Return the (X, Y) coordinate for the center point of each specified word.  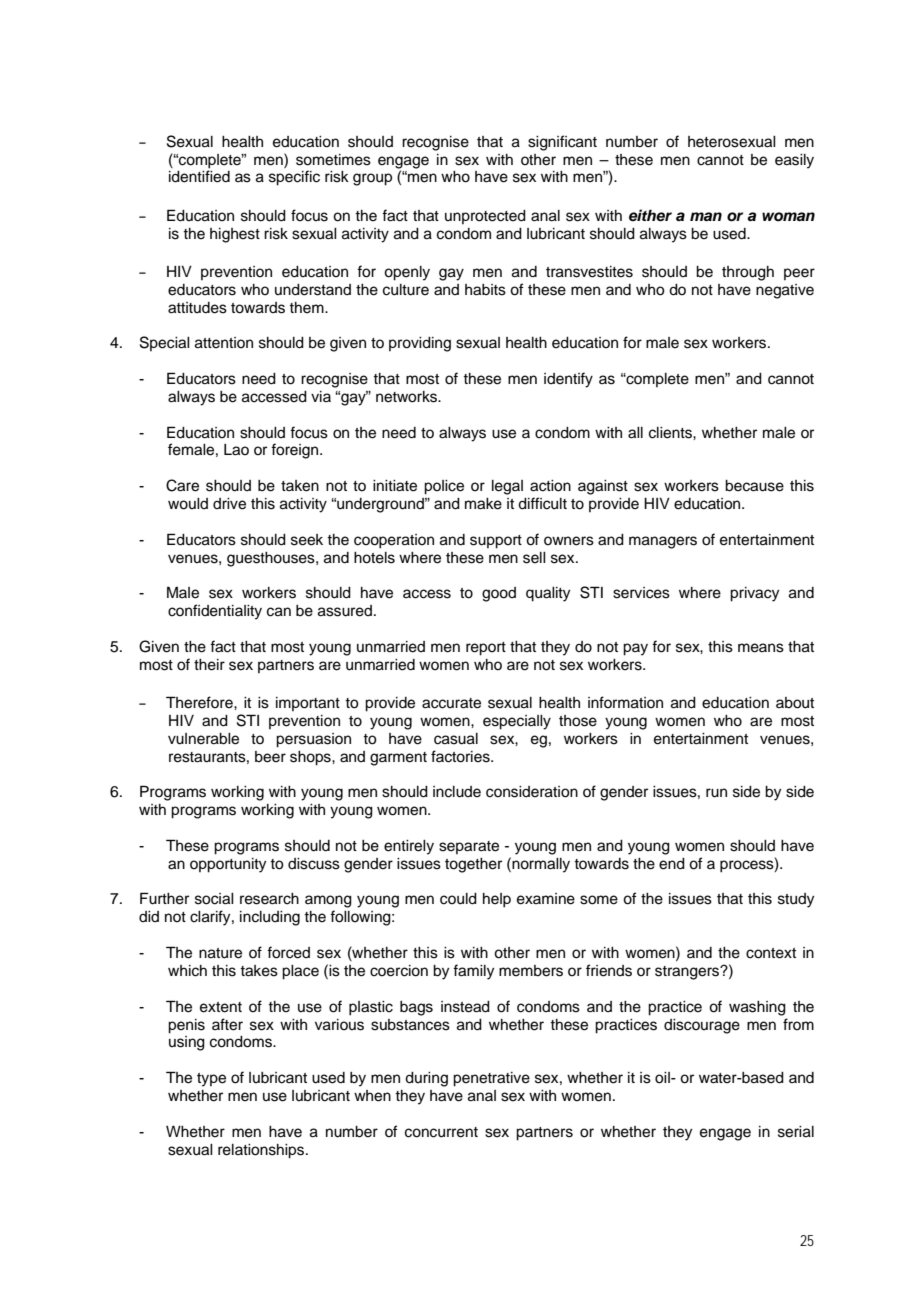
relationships (262, 1151)
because (754, 486)
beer (270, 757)
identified (199, 176)
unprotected (485, 217)
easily (794, 161)
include (457, 792)
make (483, 504)
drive (229, 504)
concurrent (441, 1132)
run (716, 793)
